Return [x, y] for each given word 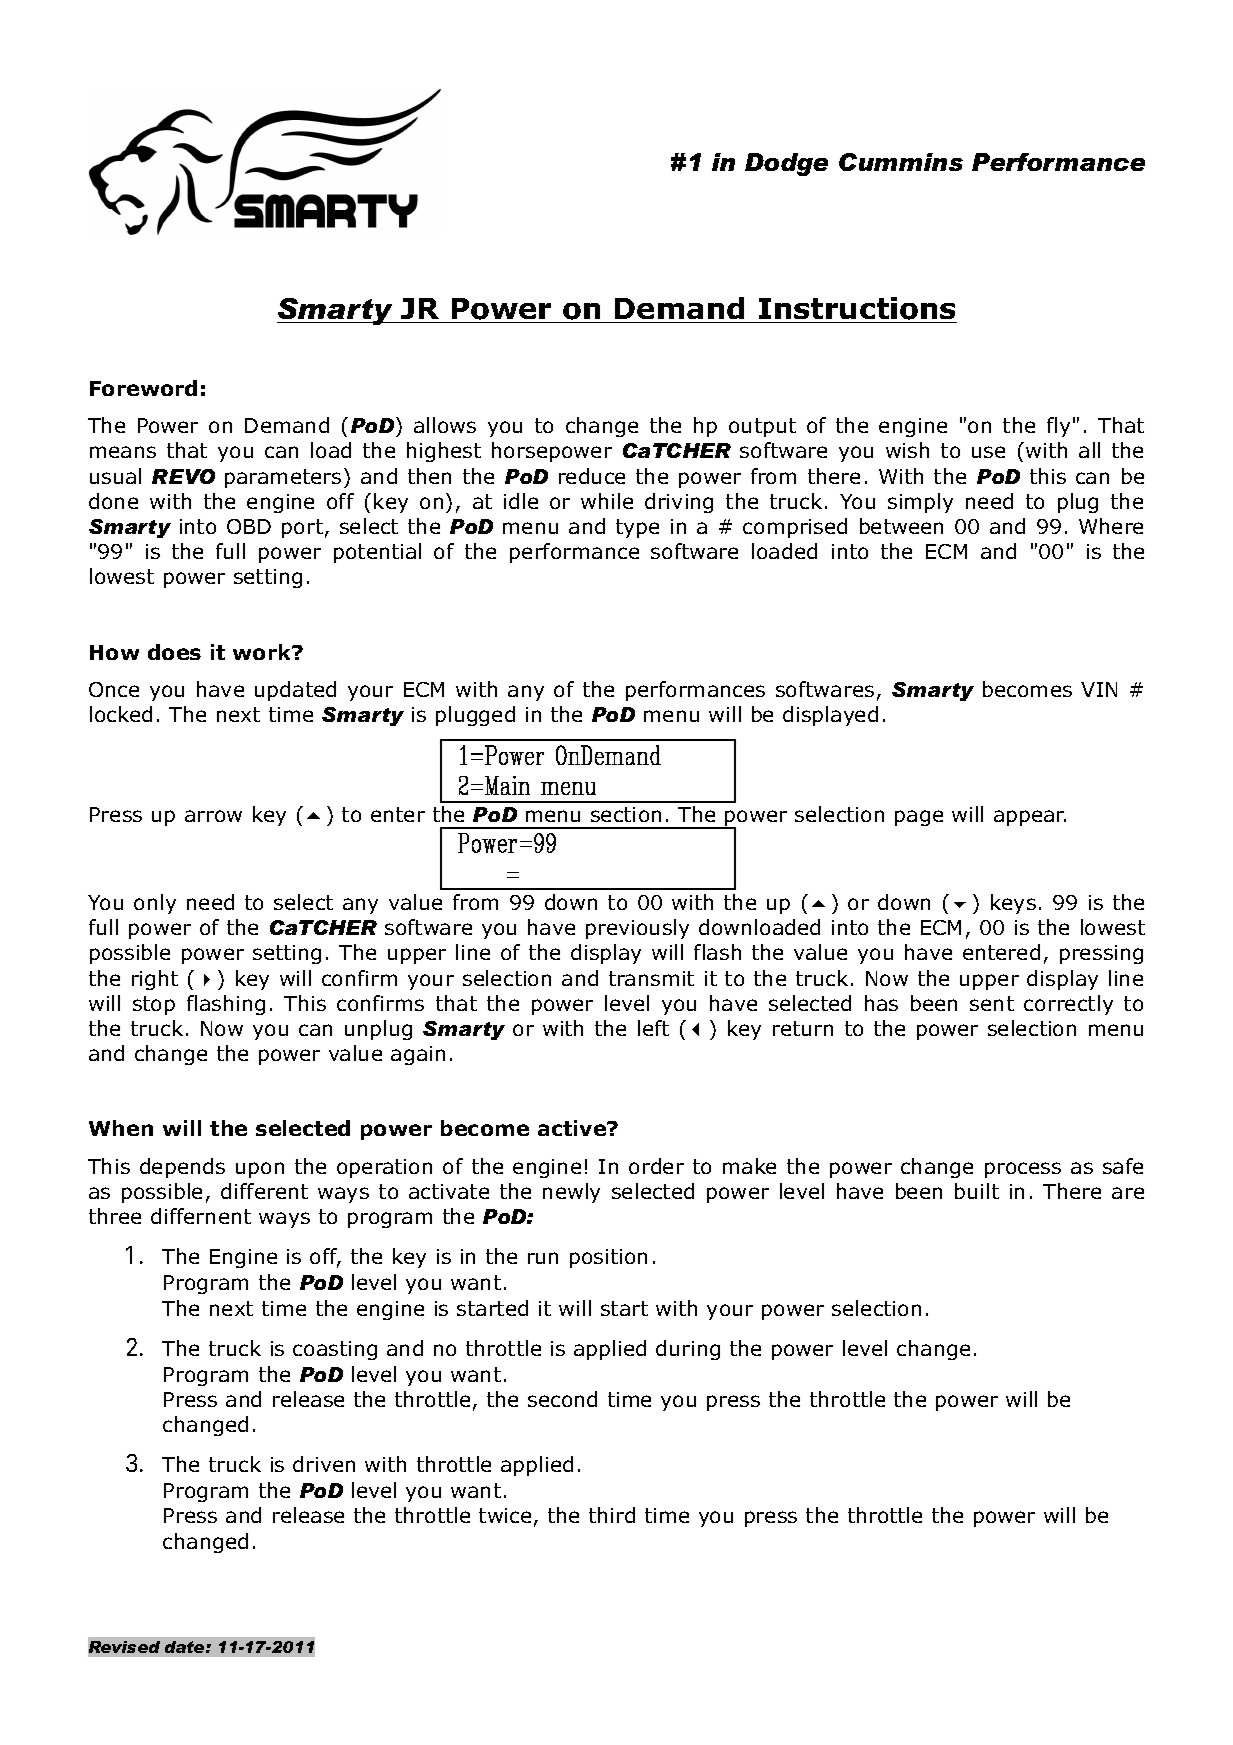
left [653, 1028]
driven [324, 1464]
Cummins [901, 162]
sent [992, 1003]
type [637, 528]
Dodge [786, 164]
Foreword [143, 388]
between [901, 526]
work [263, 652]
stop [154, 1005]
